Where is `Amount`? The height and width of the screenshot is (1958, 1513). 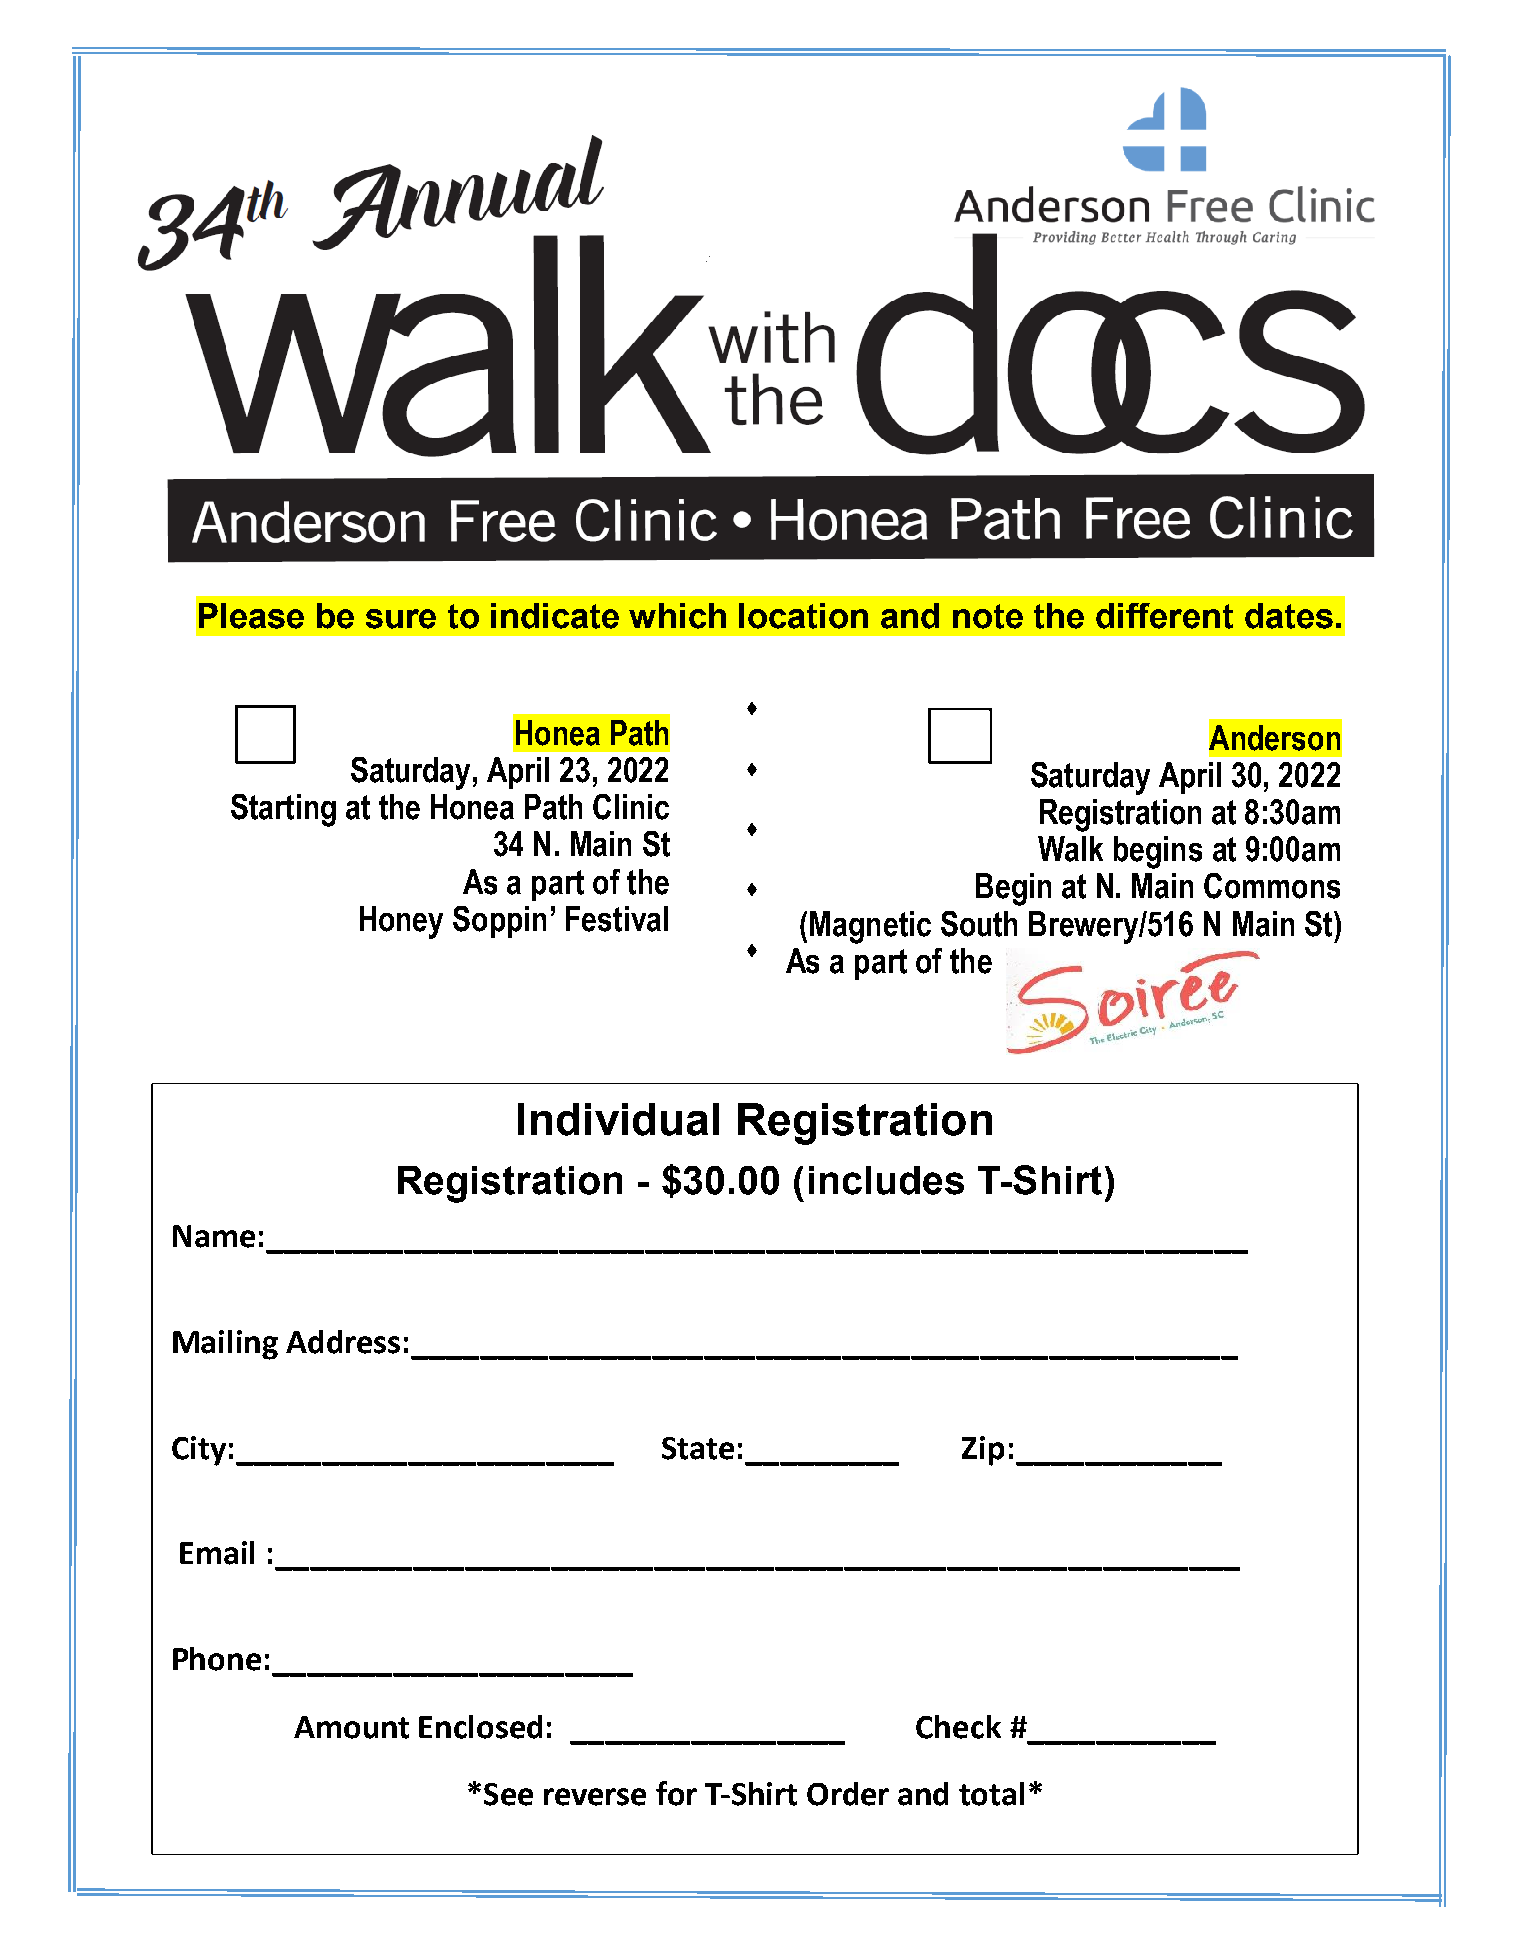
Amount is located at coordinates (351, 1727).
